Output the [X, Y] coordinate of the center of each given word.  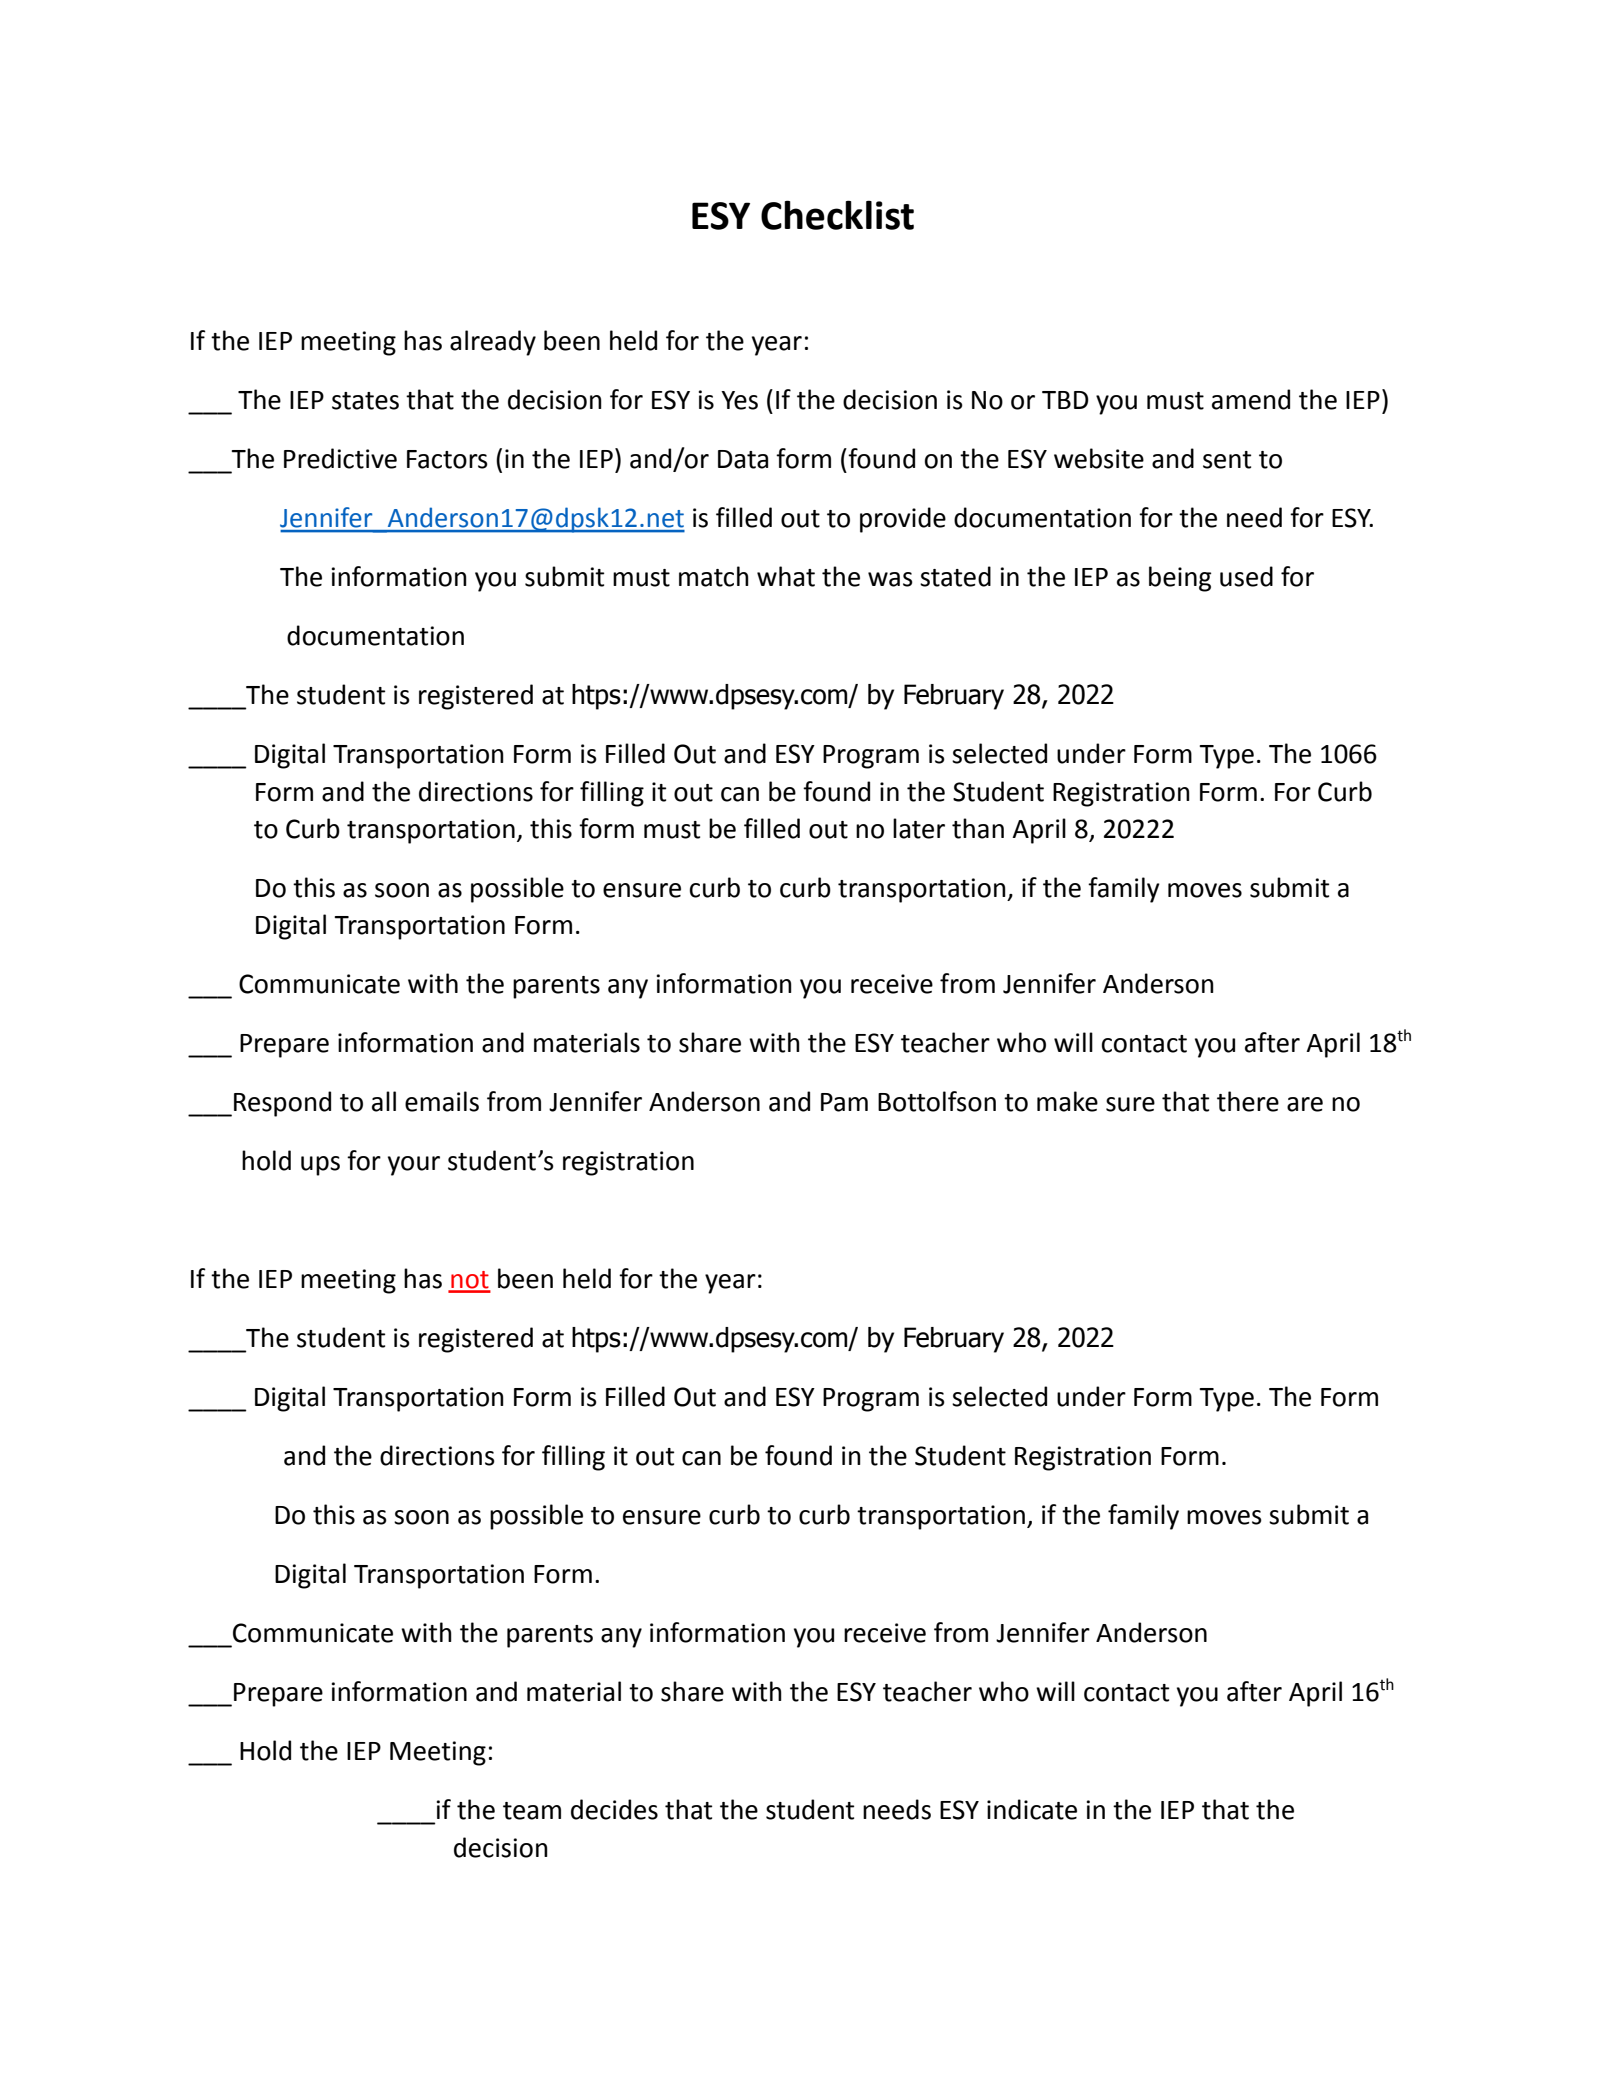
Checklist [837, 215]
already [493, 343]
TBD [1065, 400]
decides [614, 1809]
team [532, 1811]
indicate [1032, 1809]
